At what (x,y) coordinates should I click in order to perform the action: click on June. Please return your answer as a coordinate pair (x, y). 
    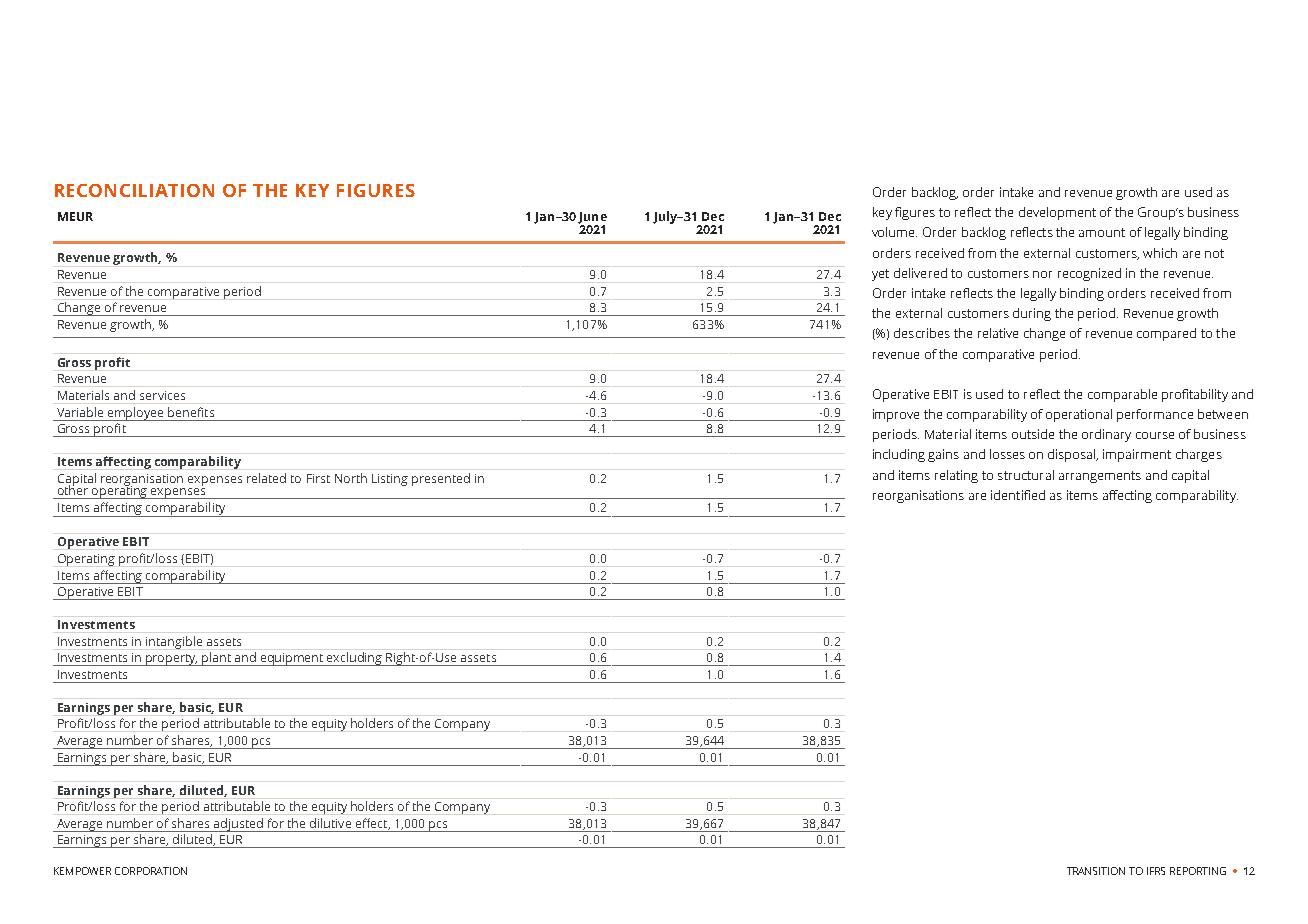
    Looking at the image, I should click on (592, 219).
